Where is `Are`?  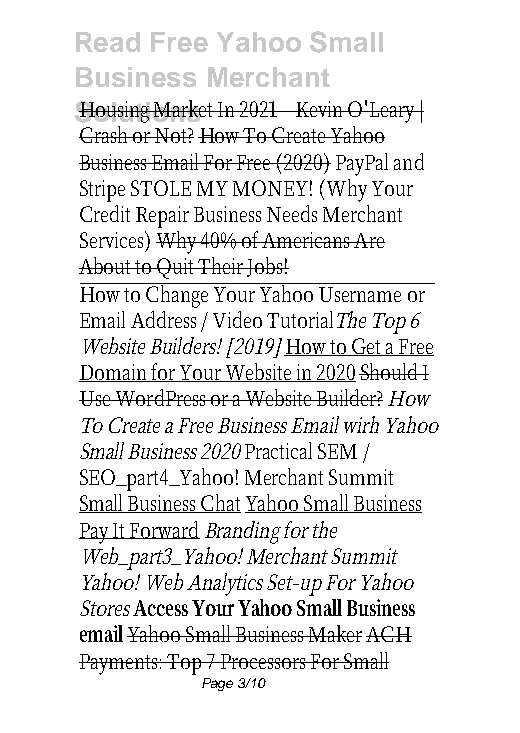 Are is located at coordinates (369, 240).
